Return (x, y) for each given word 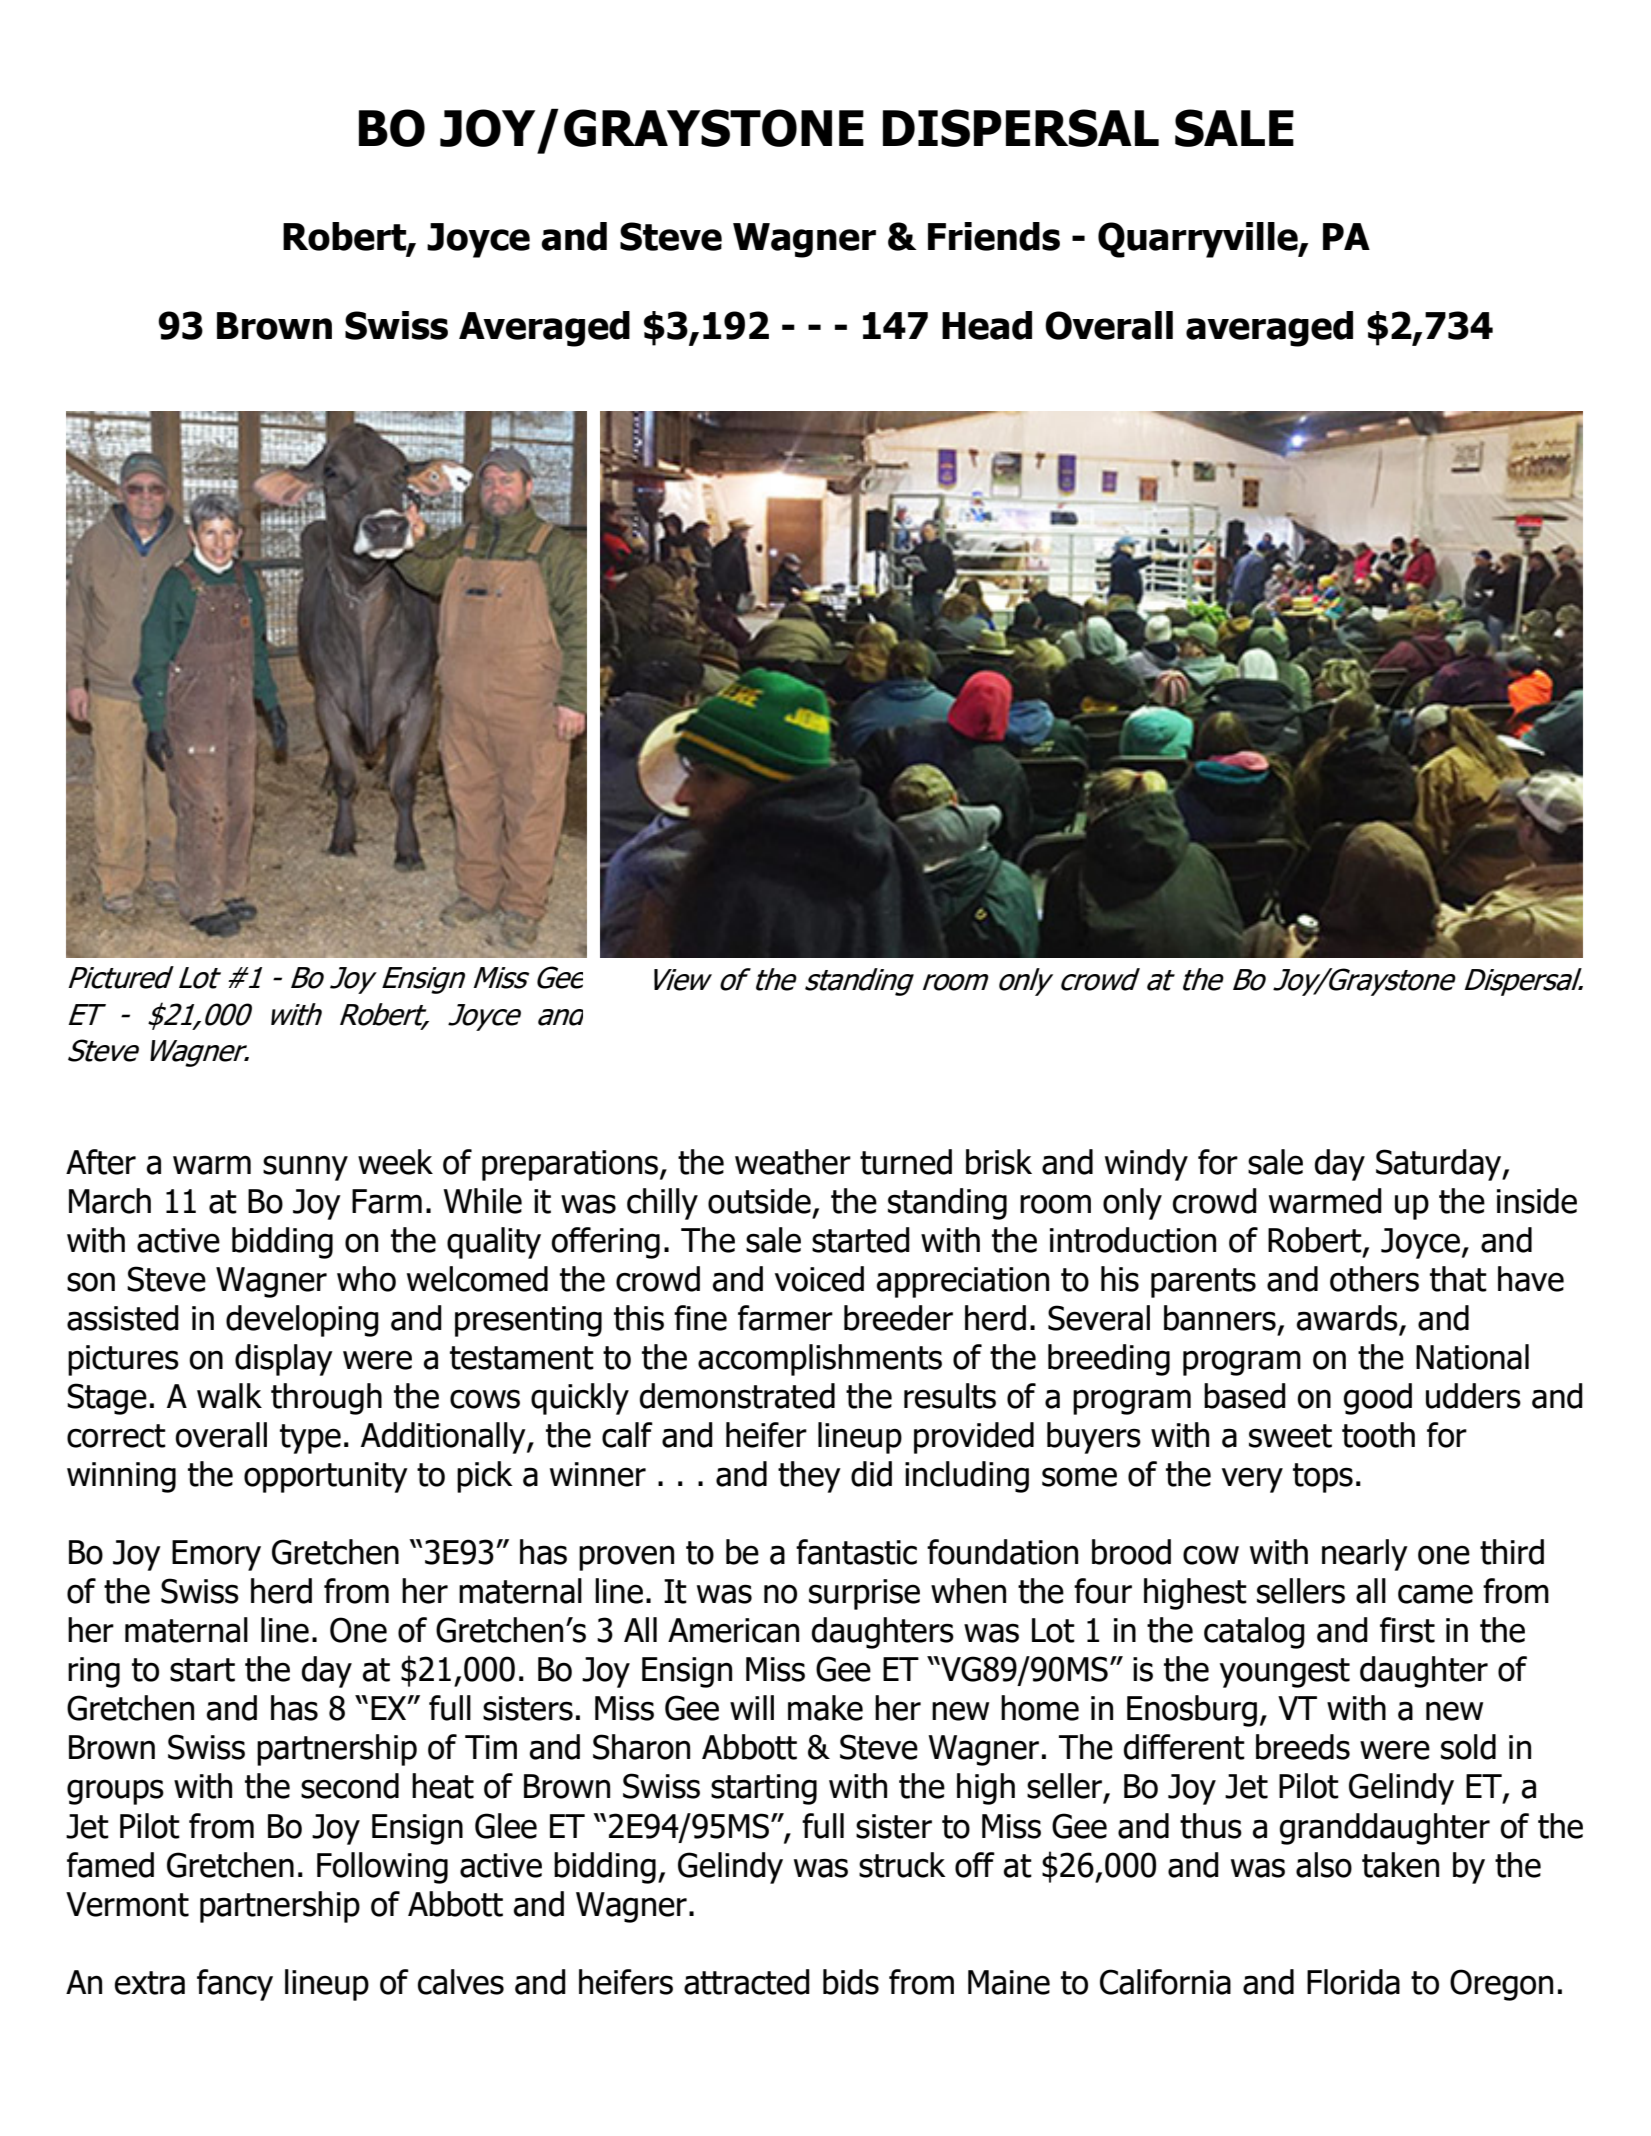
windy (1146, 1165)
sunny (305, 1168)
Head (987, 325)
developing (302, 1321)
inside (1537, 1201)
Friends (994, 236)
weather (793, 1162)
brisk (999, 1162)
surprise (864, 1594)
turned (906, 1162)
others (1374, 1279)
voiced (819, 1279)
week (395, 1162)
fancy (235, 1985)
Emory (216, 1555)
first (1407, 1630)
